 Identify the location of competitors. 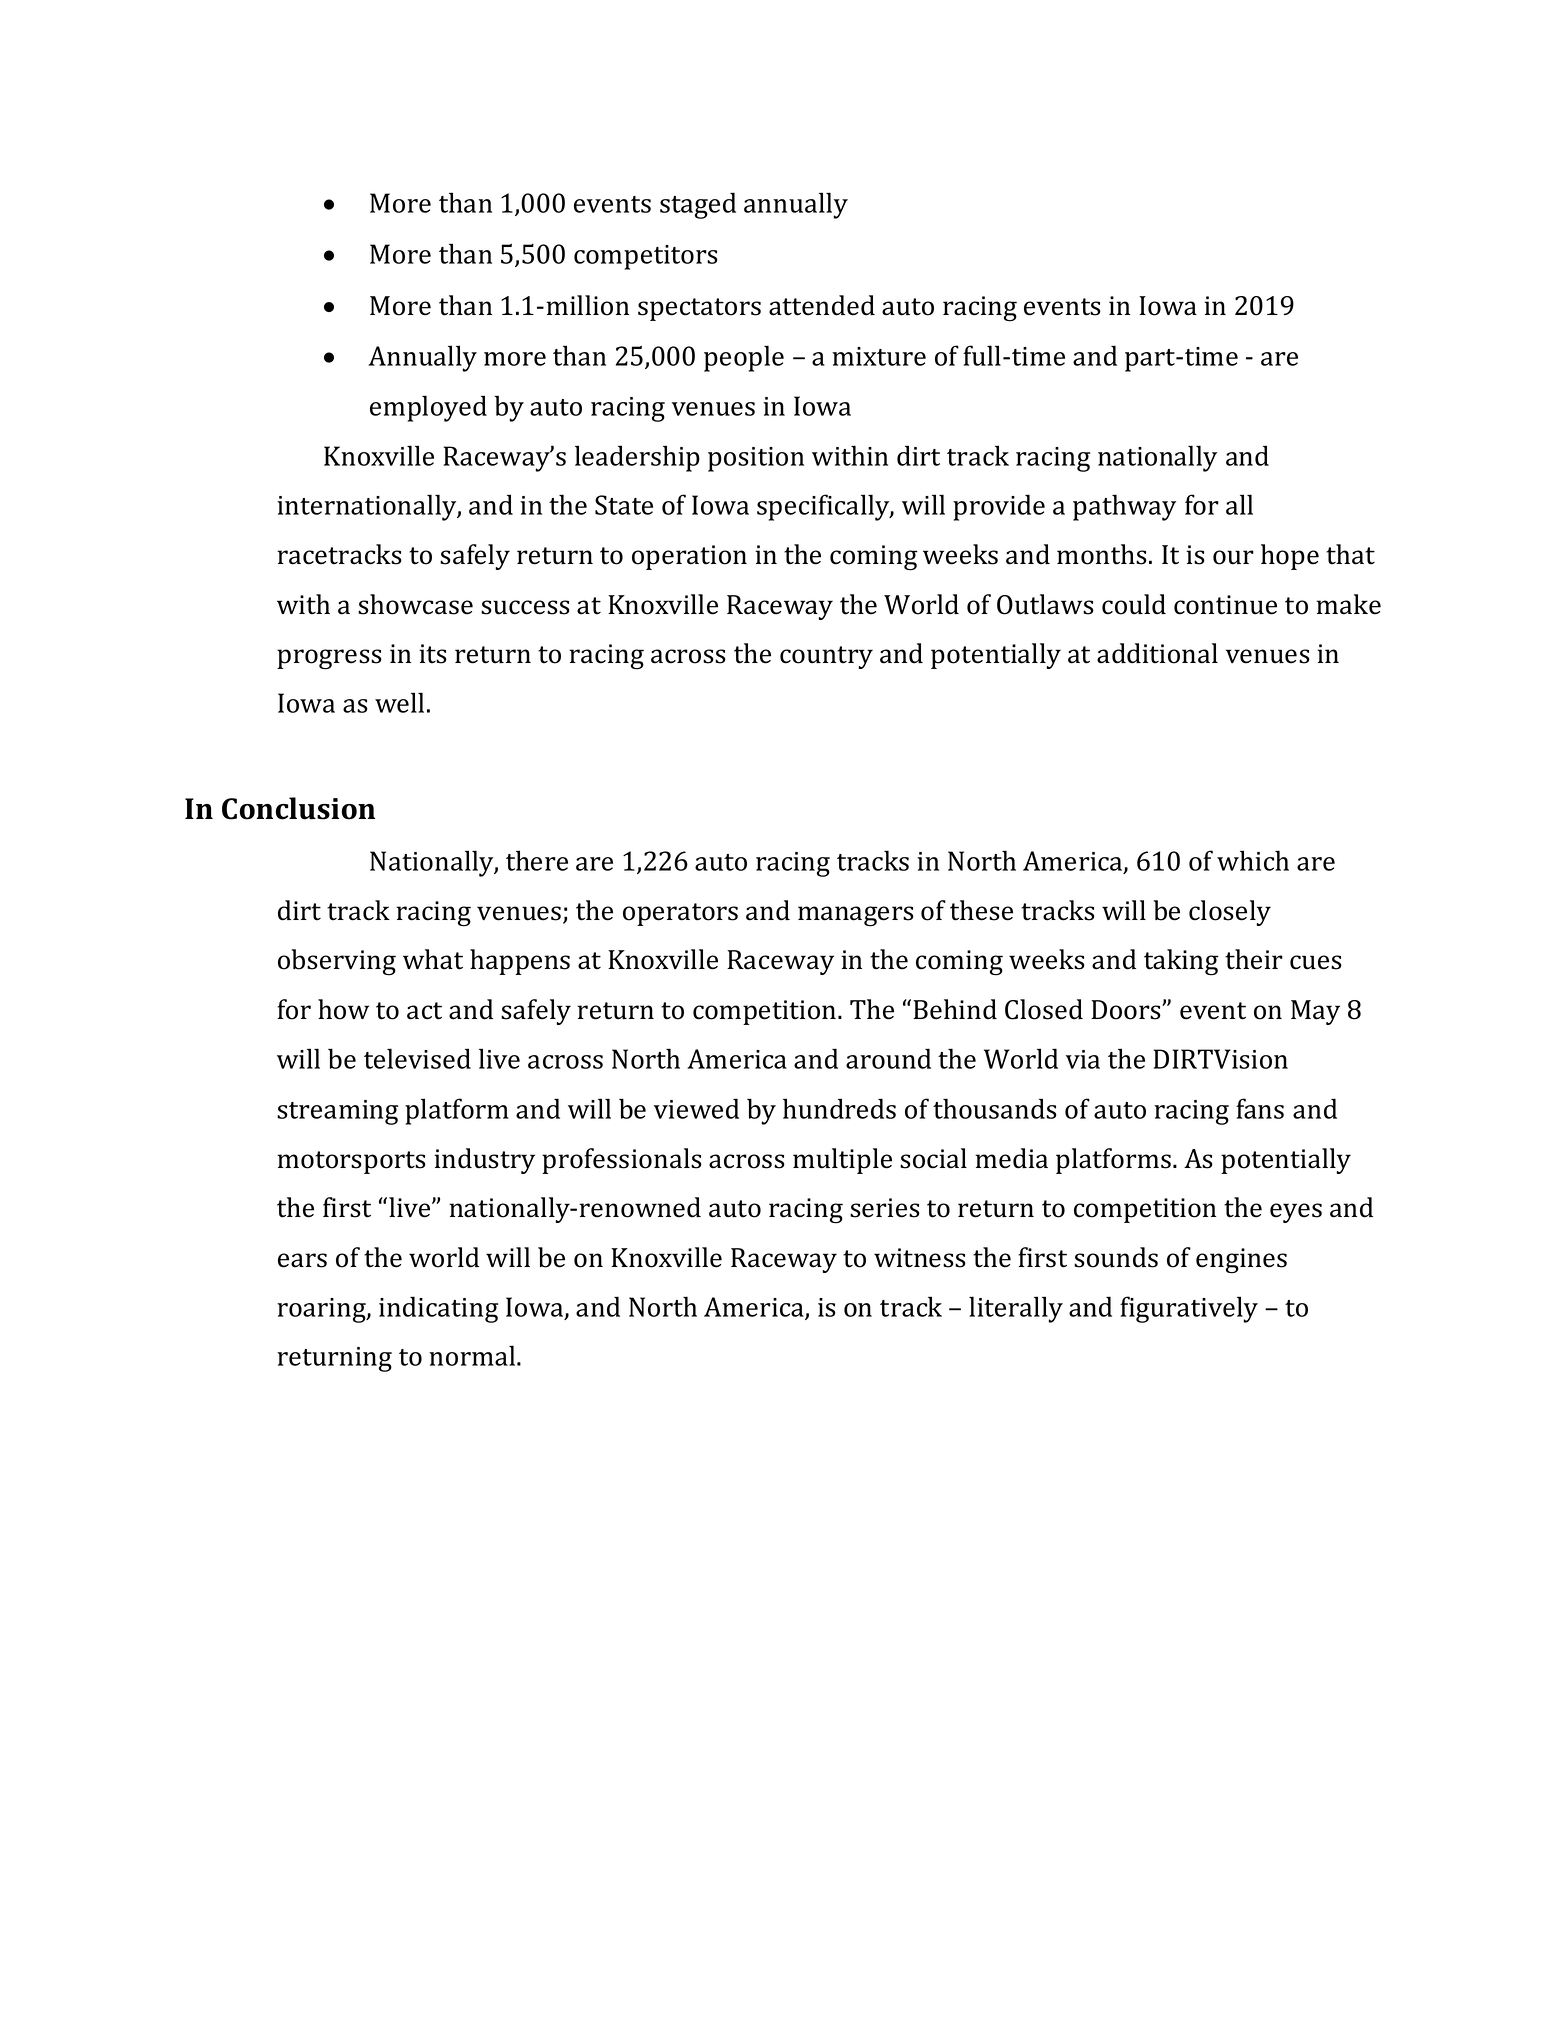
(646, 257).
